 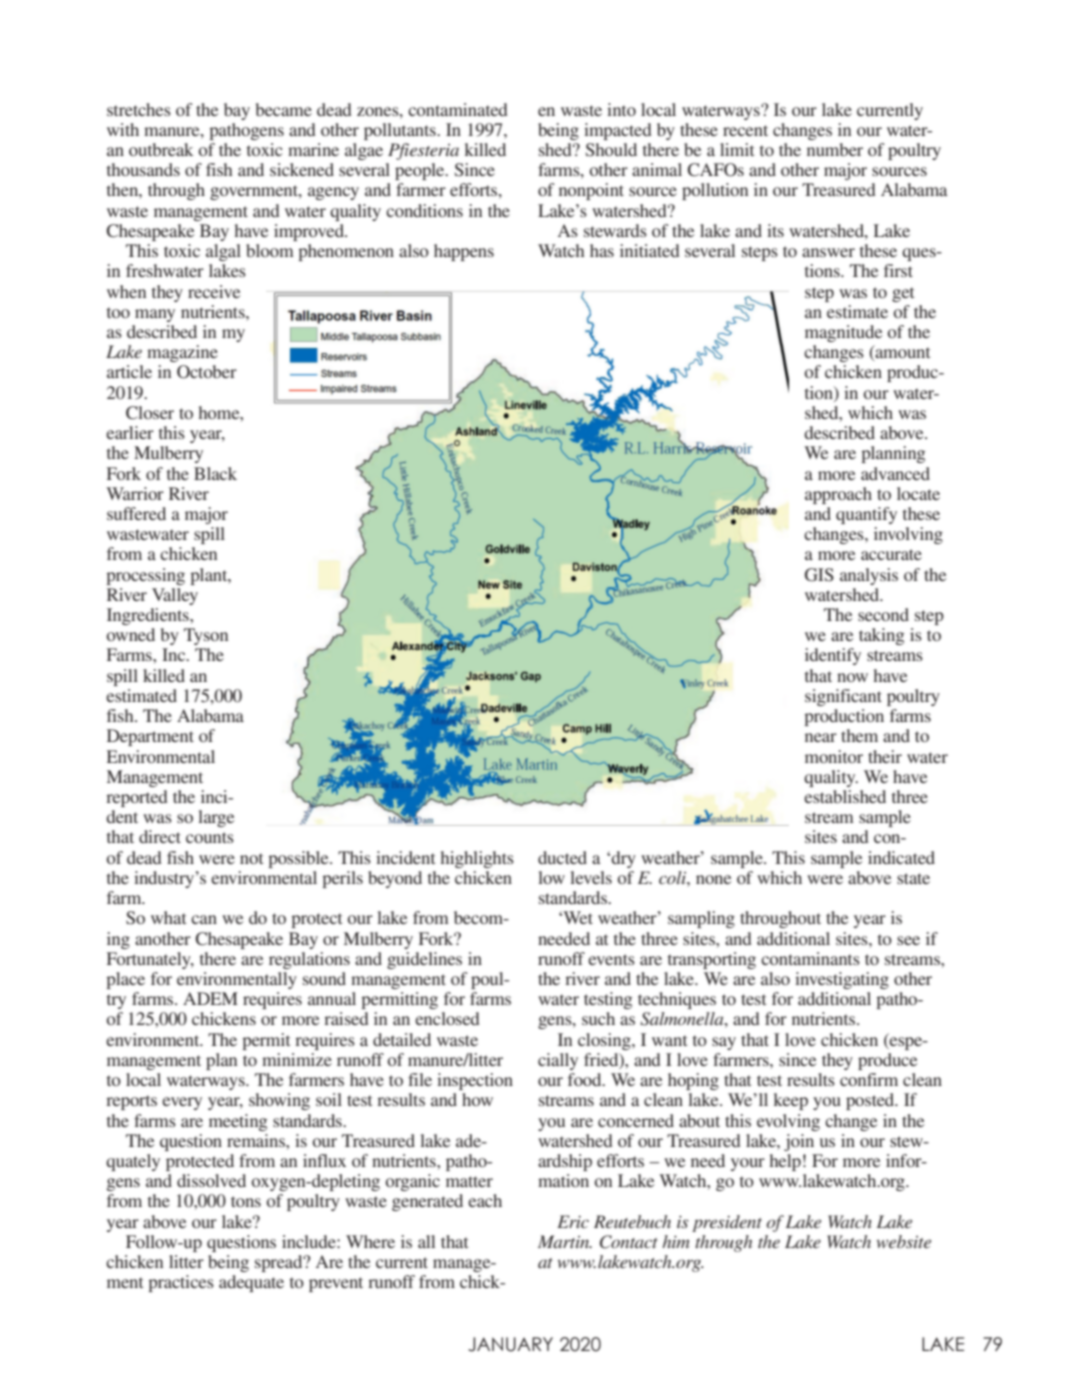 What do you see at coordinates (835, 149) in the page?
I see `number` at bounding box center [835, 149].
